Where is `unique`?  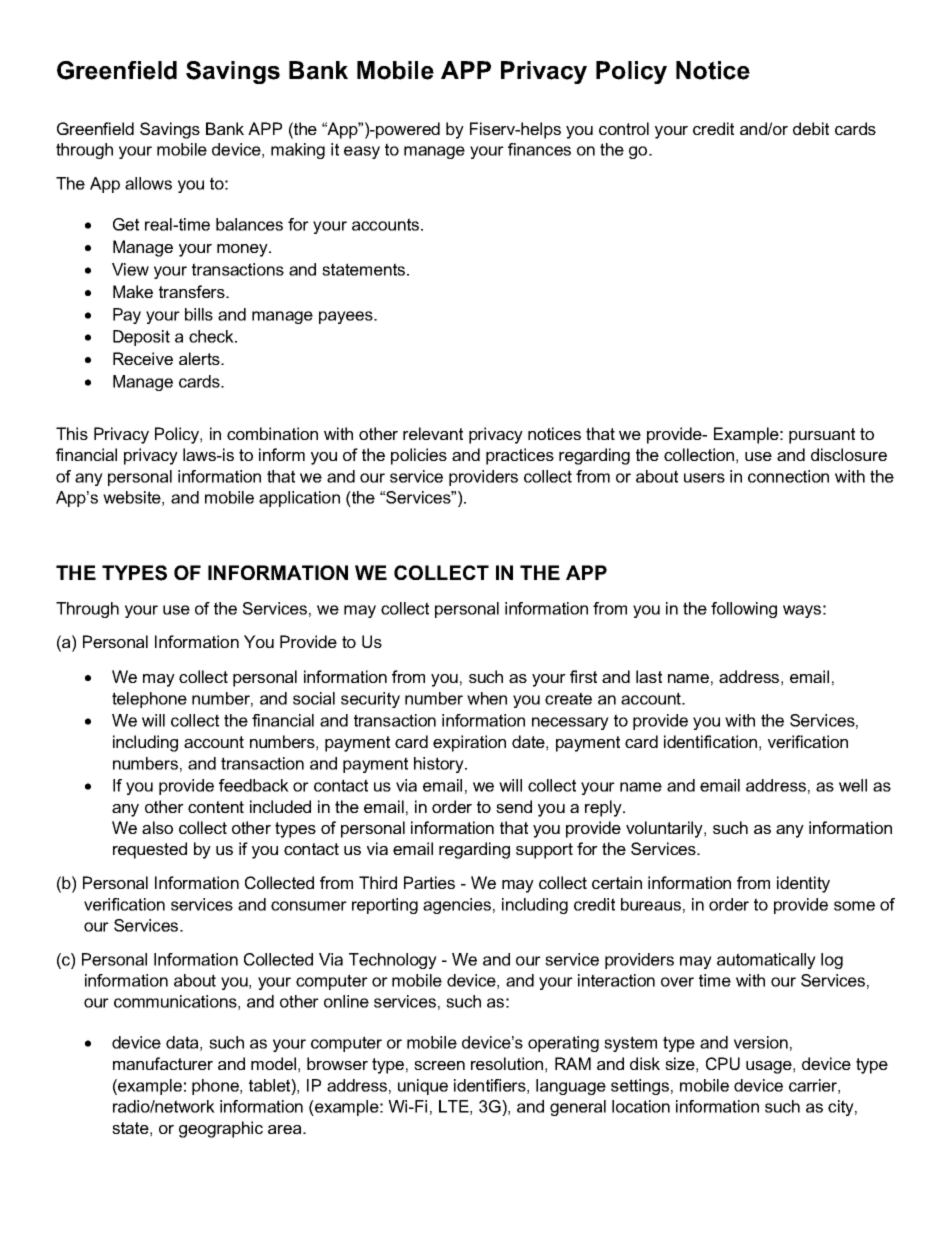
unique is located at coordinates (423, 1087).
